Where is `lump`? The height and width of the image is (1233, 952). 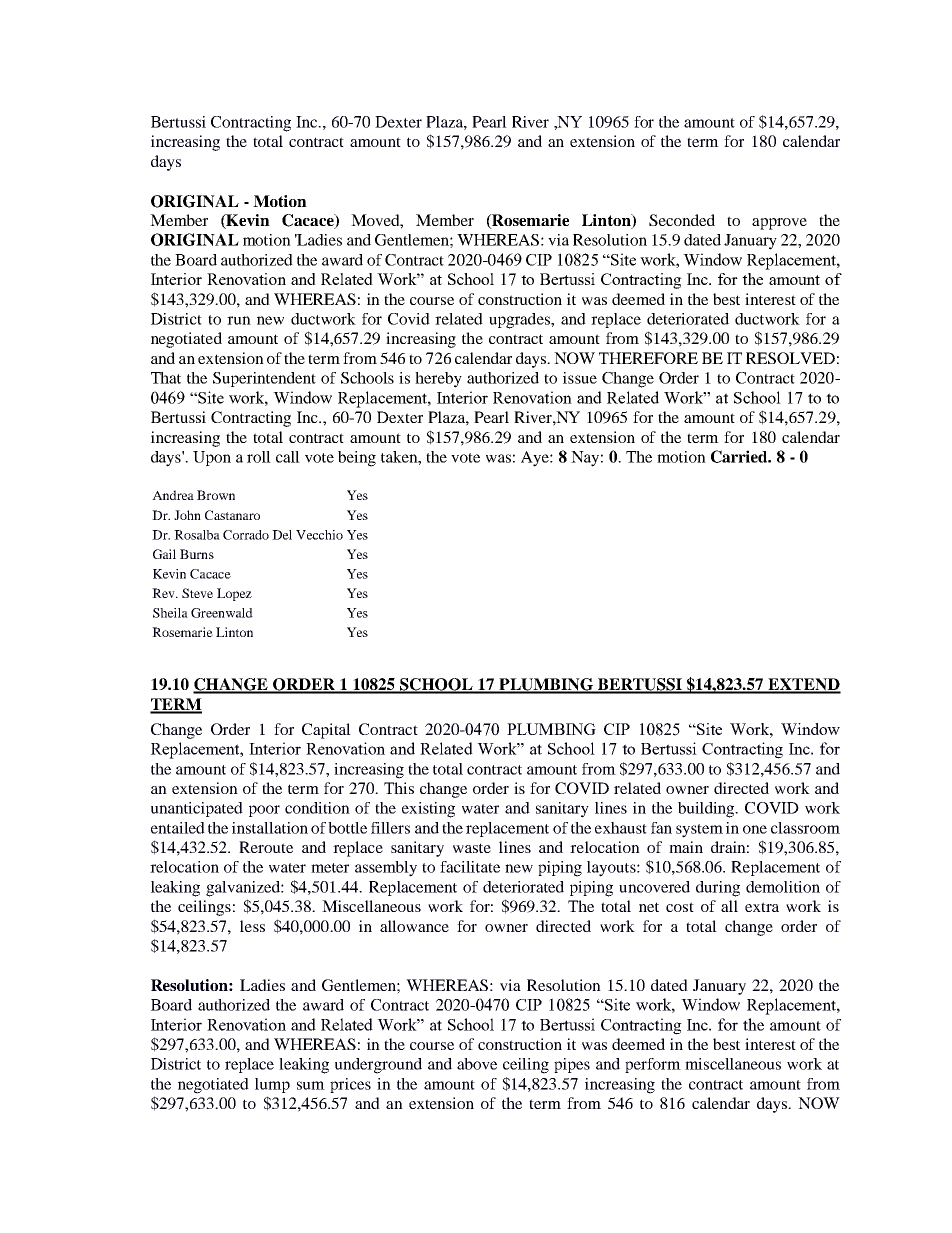 lump is located at coordinates (272, 1085).
